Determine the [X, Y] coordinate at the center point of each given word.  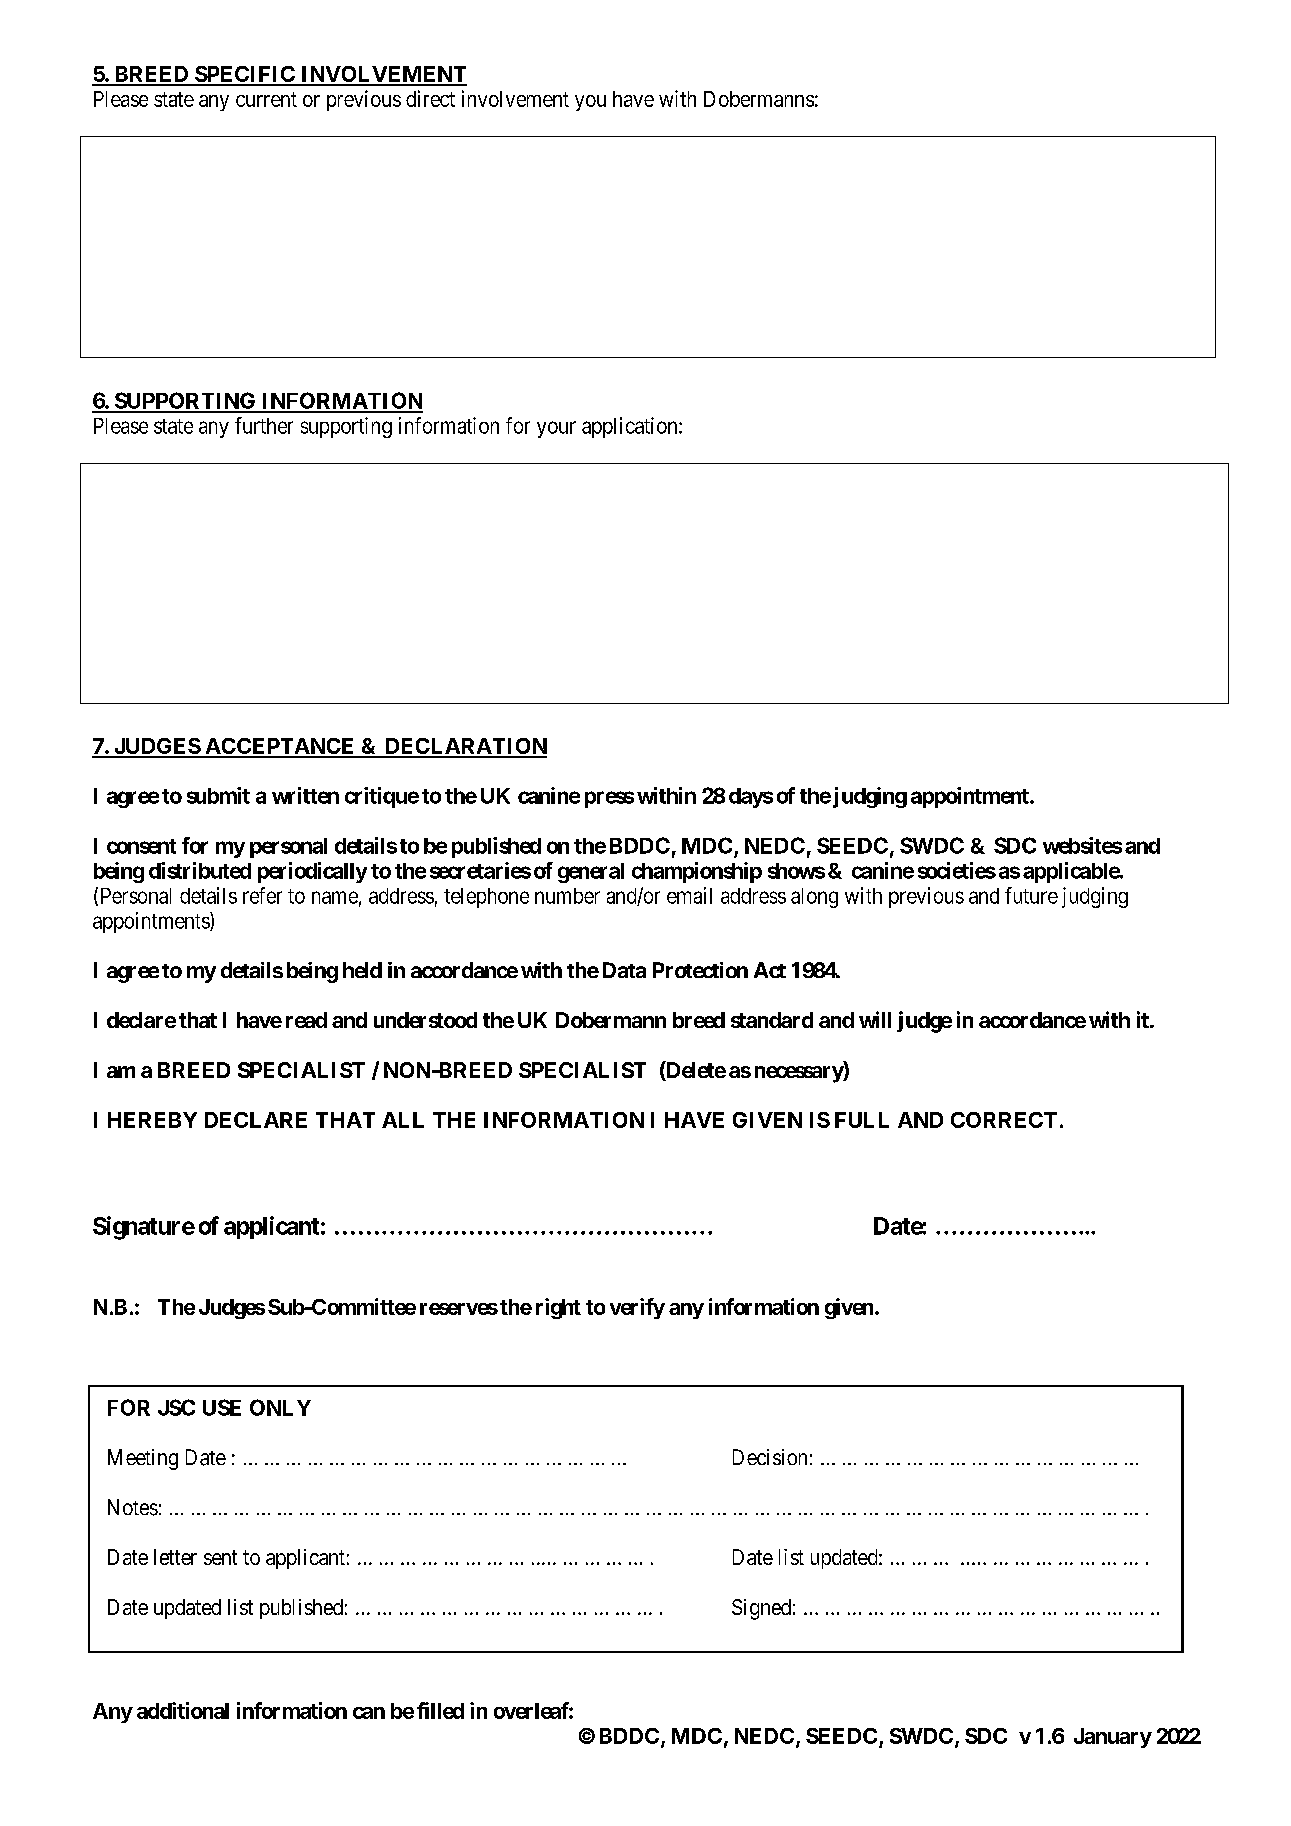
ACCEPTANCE [280, 747]
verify [637, 1308]
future [1031, 895]
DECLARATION [464, 747]
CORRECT [1004, 1120]
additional [183, 1710]
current [266, 99]
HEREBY [152, 1120]
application [631, 427]
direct [430, 98]
